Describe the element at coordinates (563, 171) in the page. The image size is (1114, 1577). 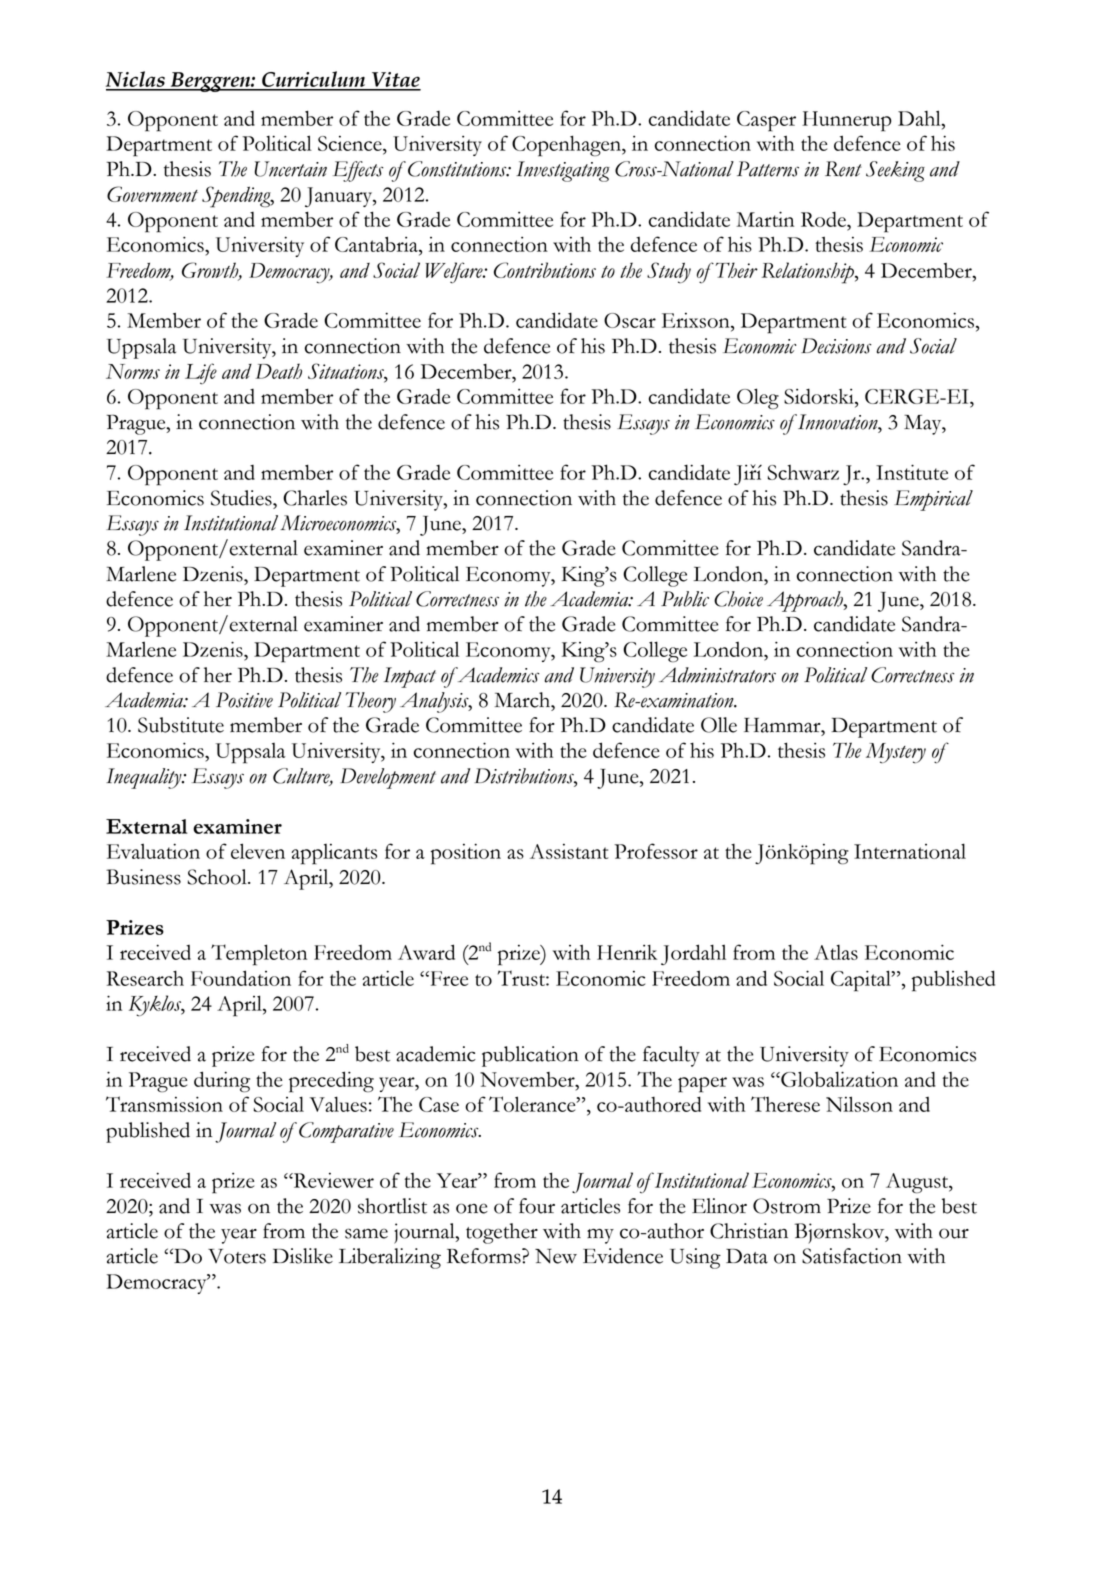
I see `Investigating` at that location.
